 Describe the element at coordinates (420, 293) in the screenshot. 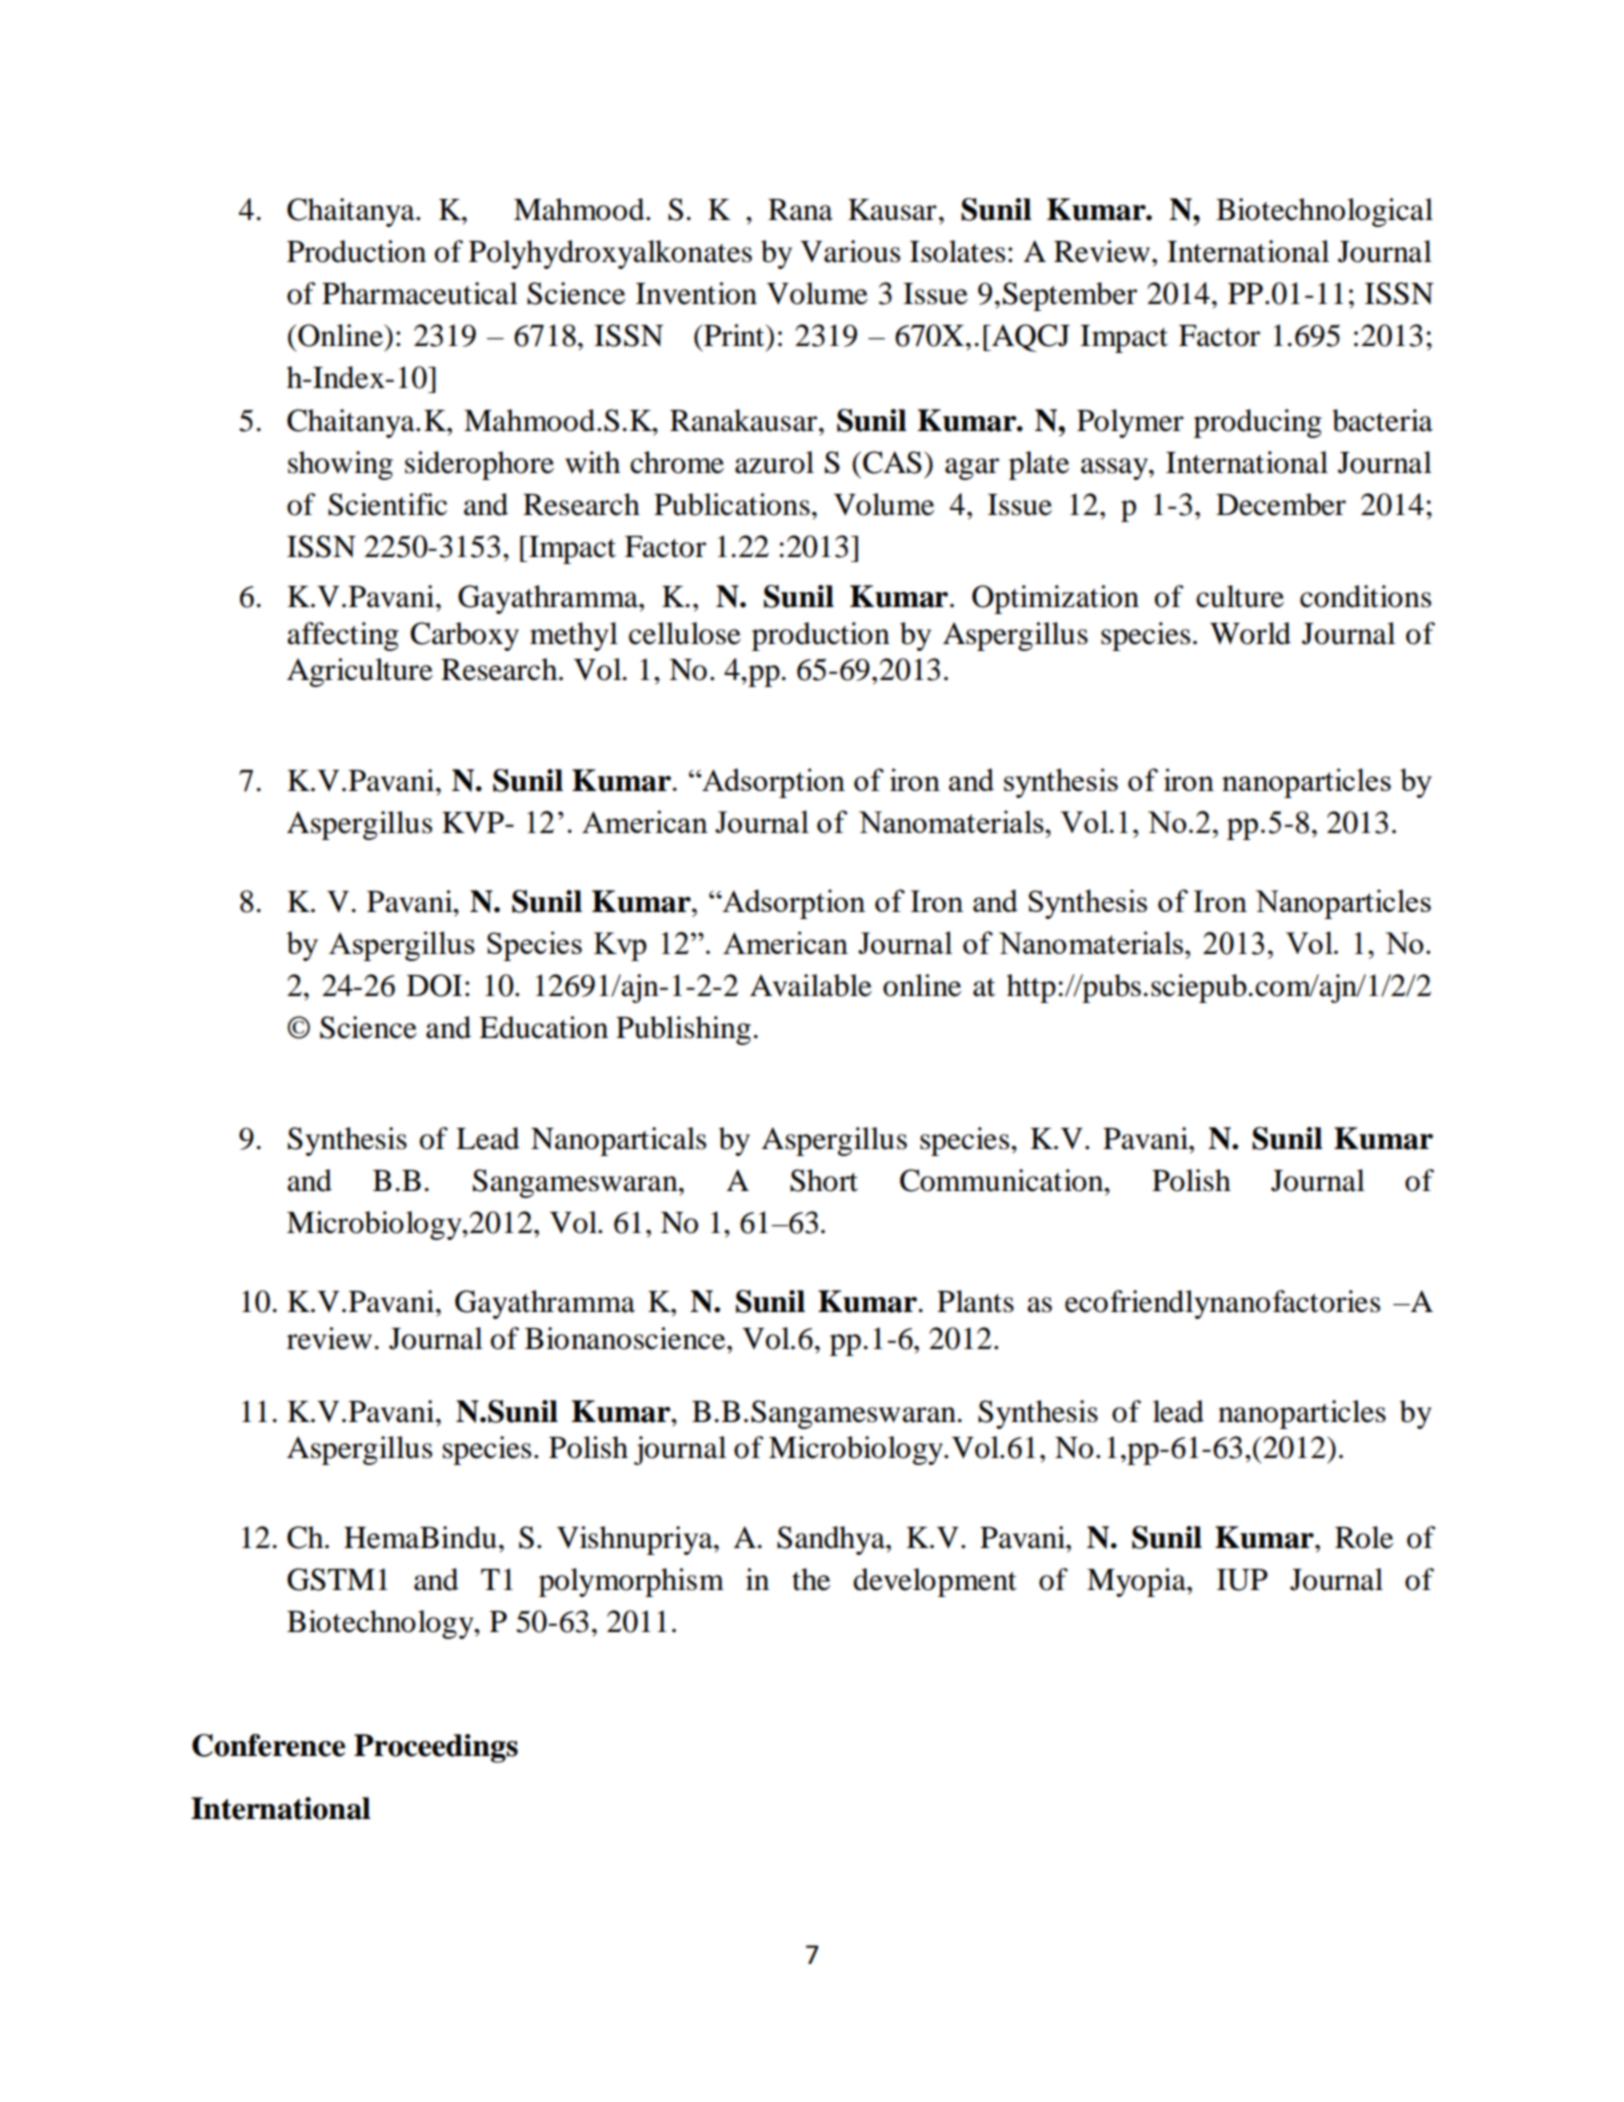

I see `Pharmaceutical` at that location.
